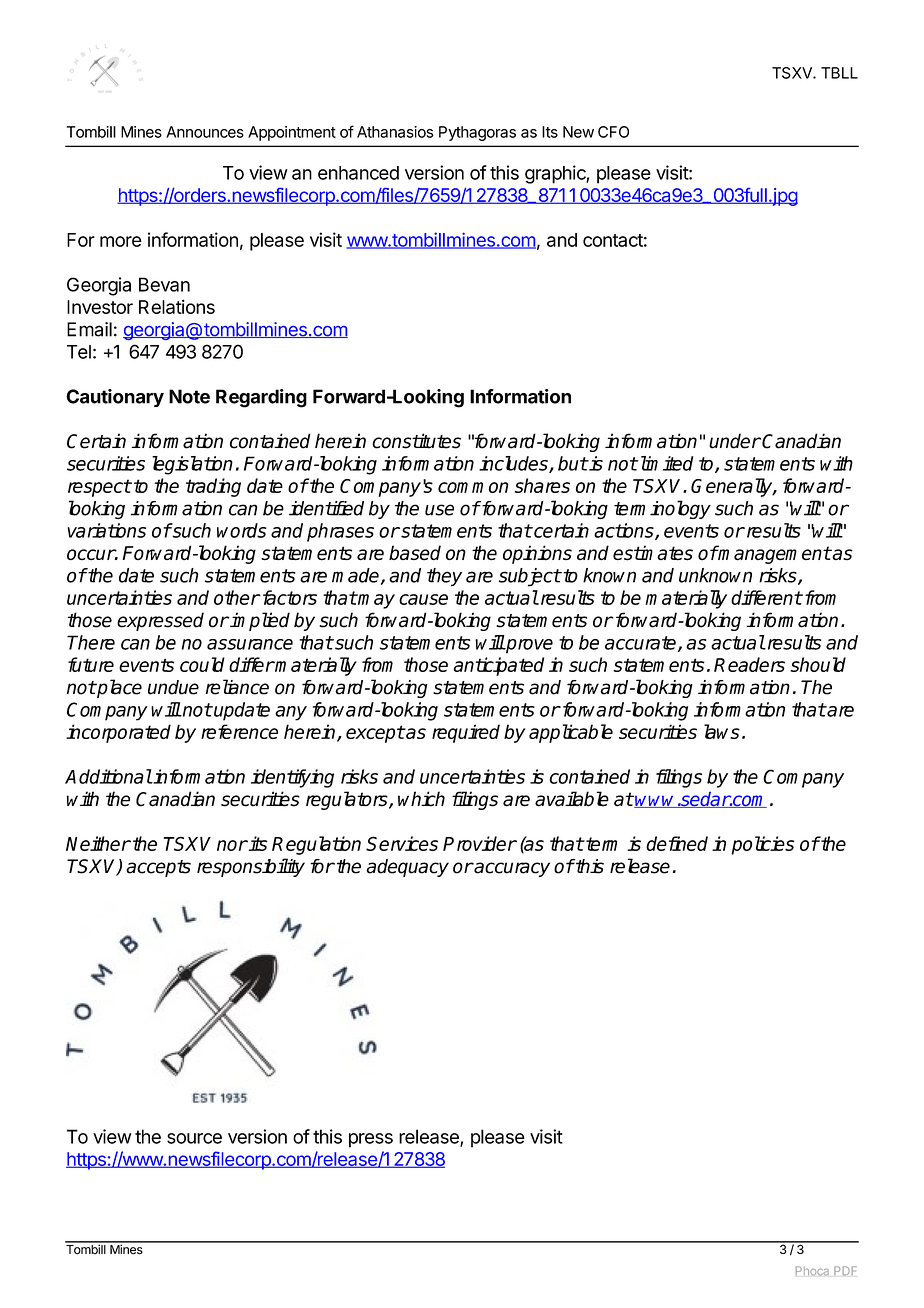  What do you see at coordinates (749, 664) in the screenshot?
I see `Readers` at bounding box center [749, 664].
